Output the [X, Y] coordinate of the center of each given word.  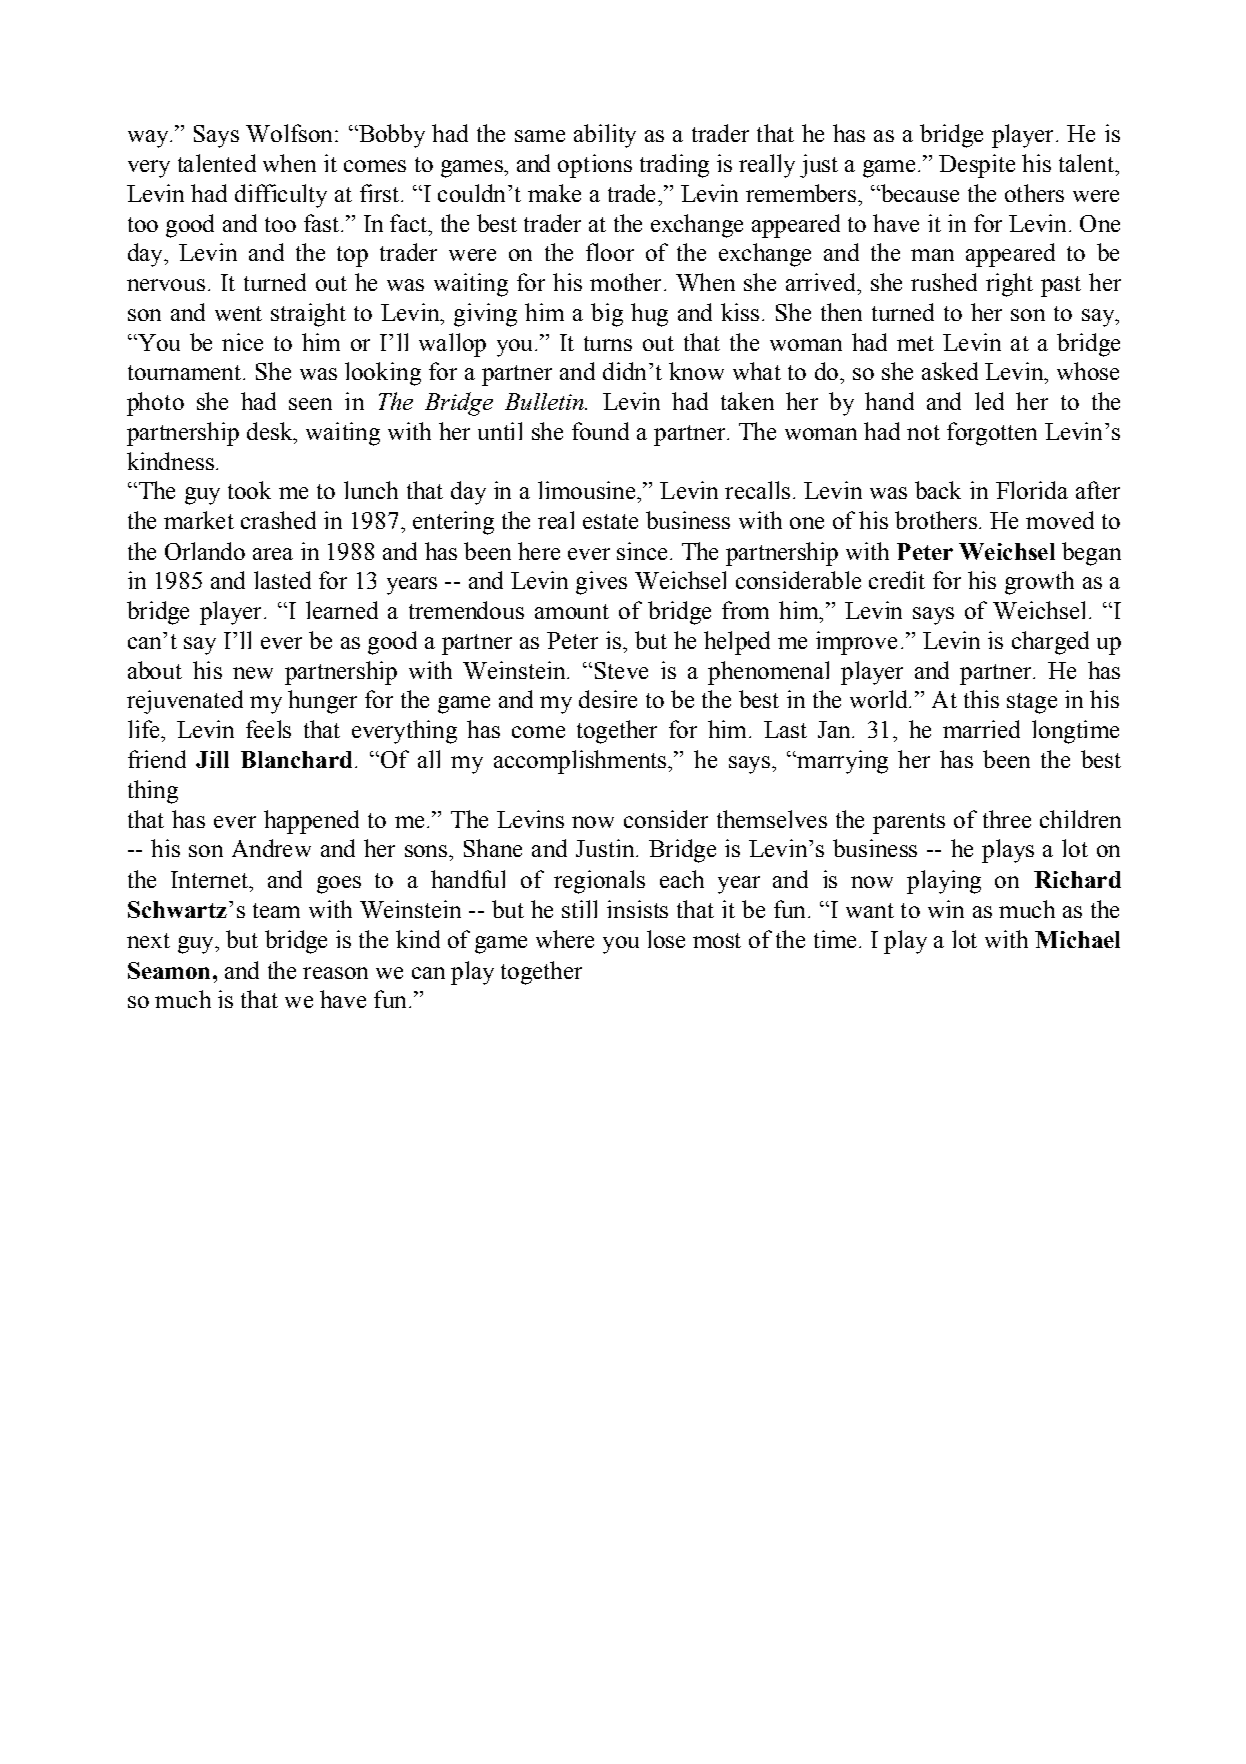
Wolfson [289, 133]
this [981, 699]
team [276, 910]
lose [666, 939]
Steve [621, 670]
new [253, 673]
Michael [1077, 939]
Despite [977, 166]
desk [271, 431]
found [600, 431]
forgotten [992, 434]
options [595, 166]
